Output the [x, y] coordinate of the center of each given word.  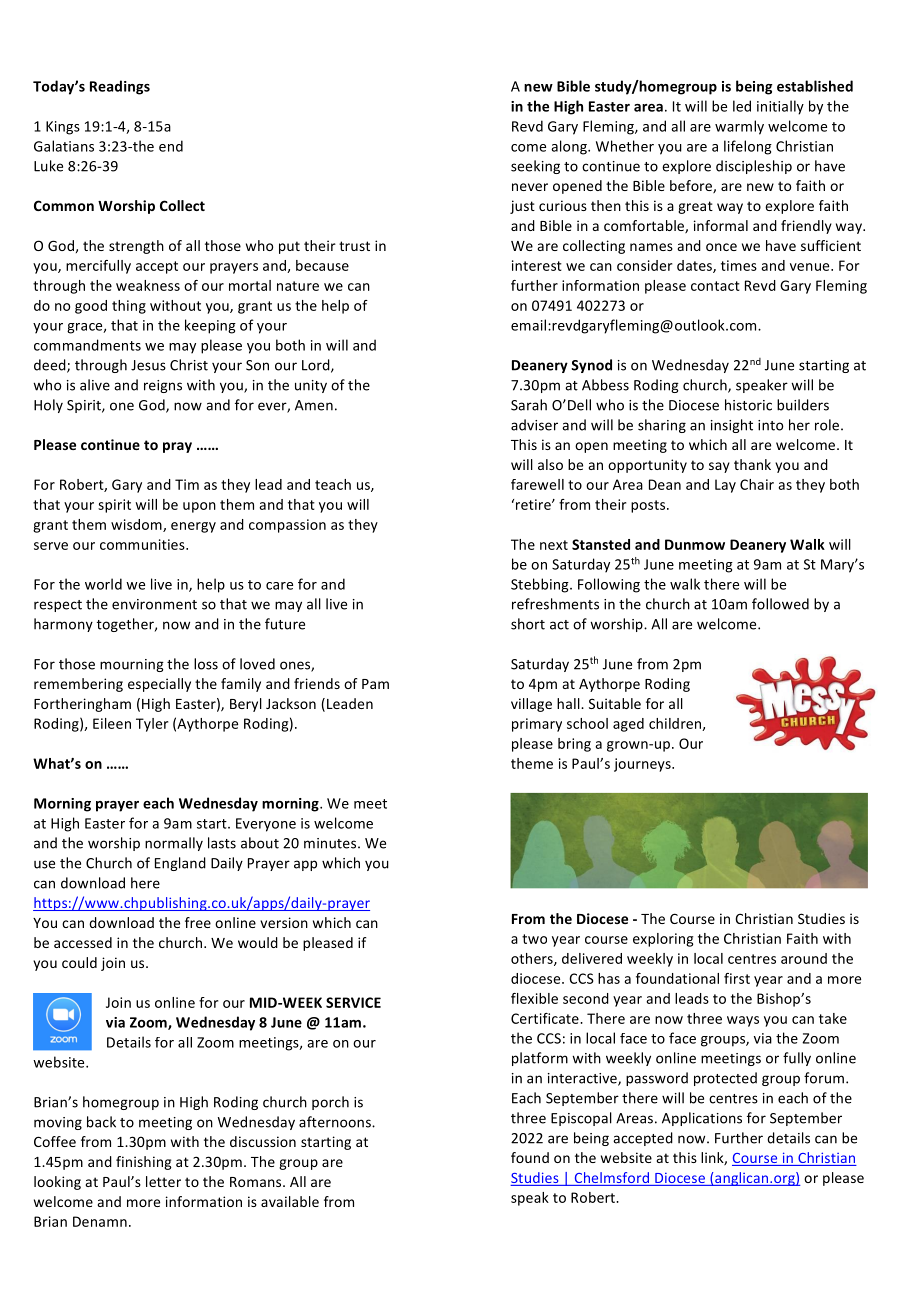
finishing [144, 1163]
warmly [739, 127]
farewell [537, 484]
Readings [120, 87]
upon [199, 507]
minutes [331, 843]
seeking [535, 167]
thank [752, 464]
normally [174, 844]
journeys [643, 765]
